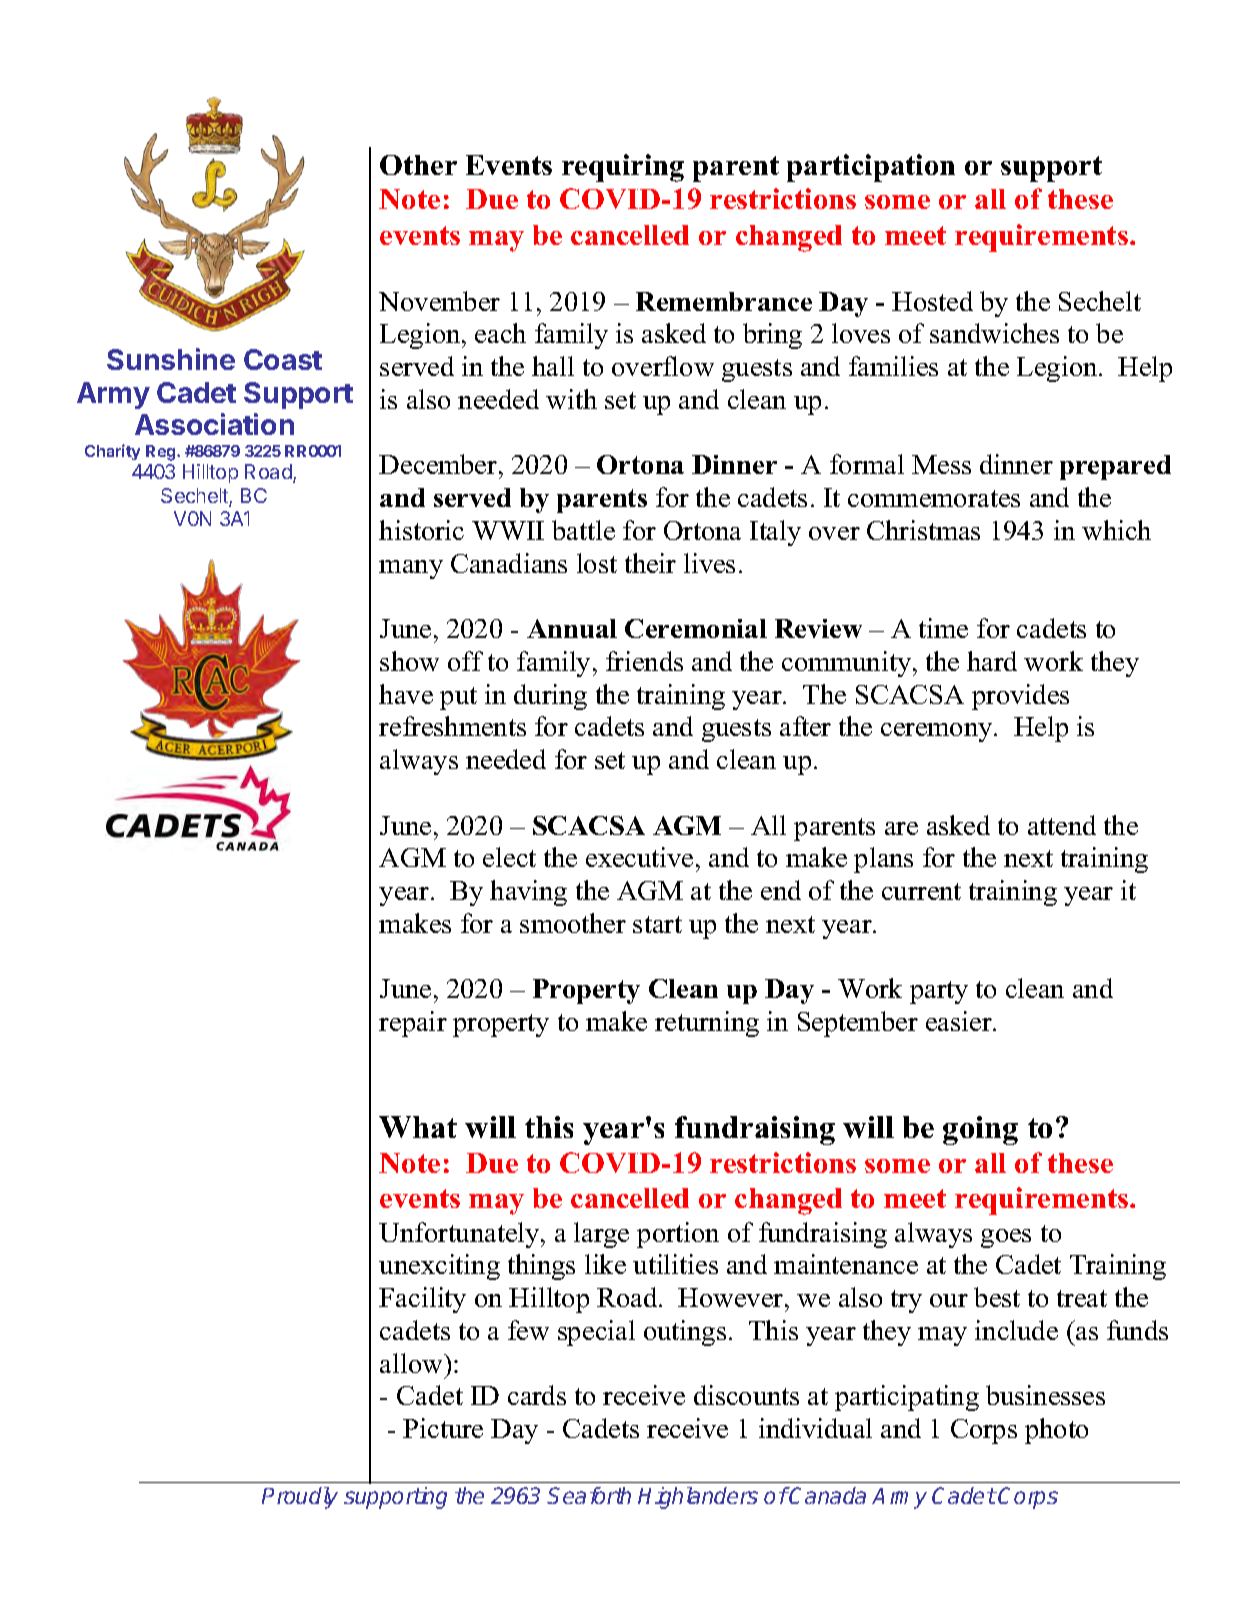  Describe the element at coordinates (871, 168) in the screenshot. I see `participation` at that location.
